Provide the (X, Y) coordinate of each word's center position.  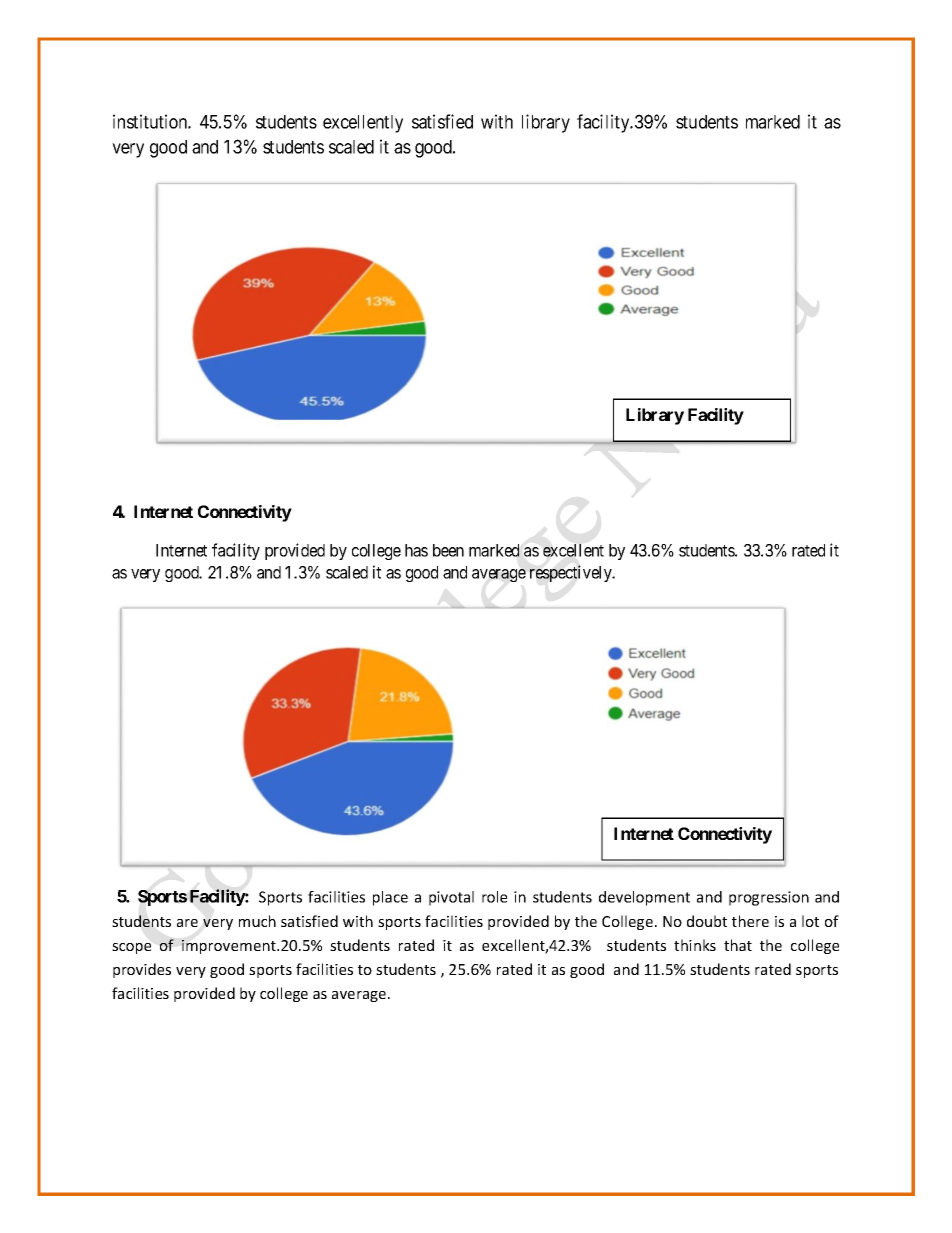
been (448, 550)
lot (810, 921)
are (187, 923)
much (257, 921)
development (644, 898)
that (738, 945)
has (416, 550)
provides (142, 970)
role (494, 897)
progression (769, 898)
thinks (695, 945)
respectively (572, 573)
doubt (707, 921)
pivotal (451, 898)
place (390, 898)
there (750, 921)
